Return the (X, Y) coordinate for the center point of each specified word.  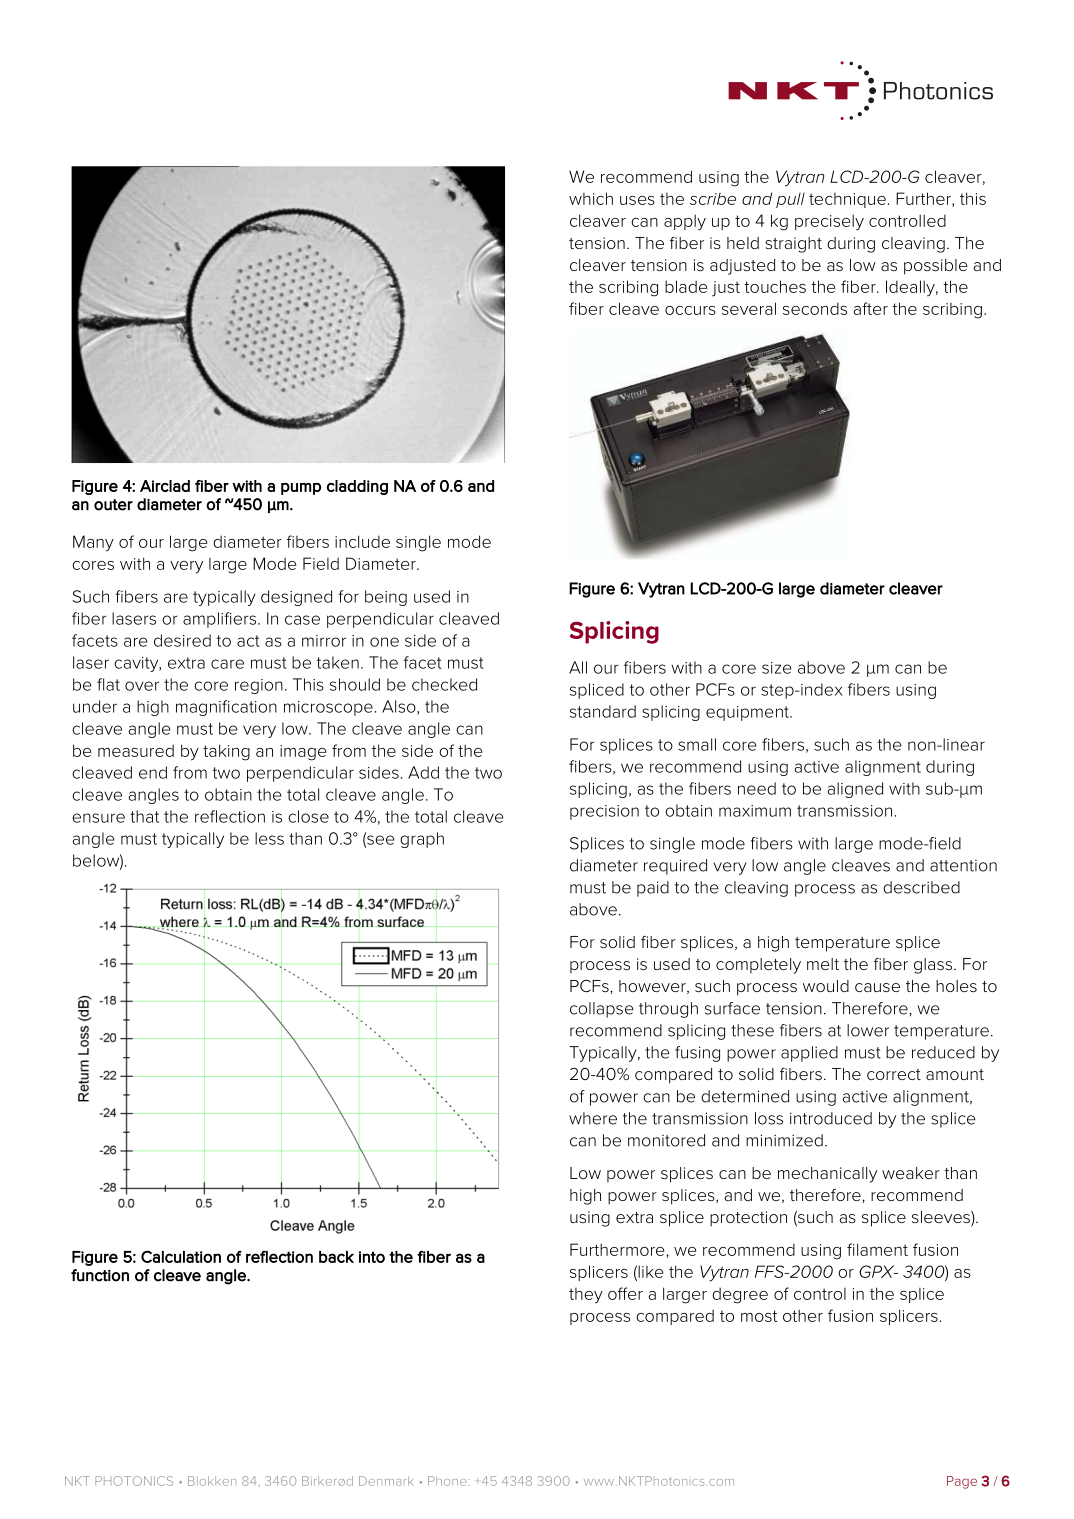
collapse (602, 1010)
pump (301, 489)
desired (182, 640)
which (591, 198)
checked (444, 684)
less (269, 838)
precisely (829, 222)
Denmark (386, 1481)
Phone (448, 1481)
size (776, 668)
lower (868, 1030)
